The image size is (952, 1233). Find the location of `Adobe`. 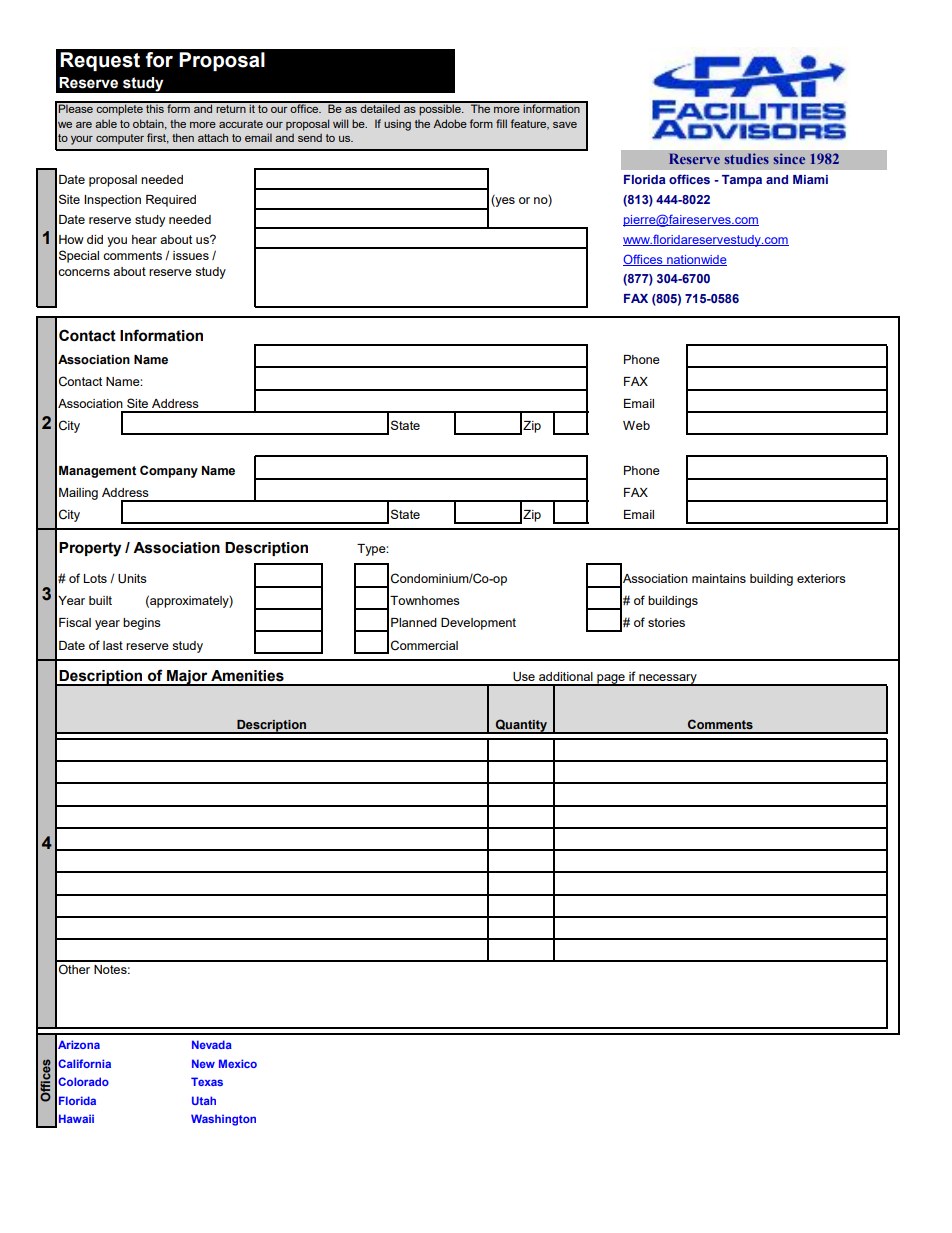

Adobe is located at coordinates (450, 123).
